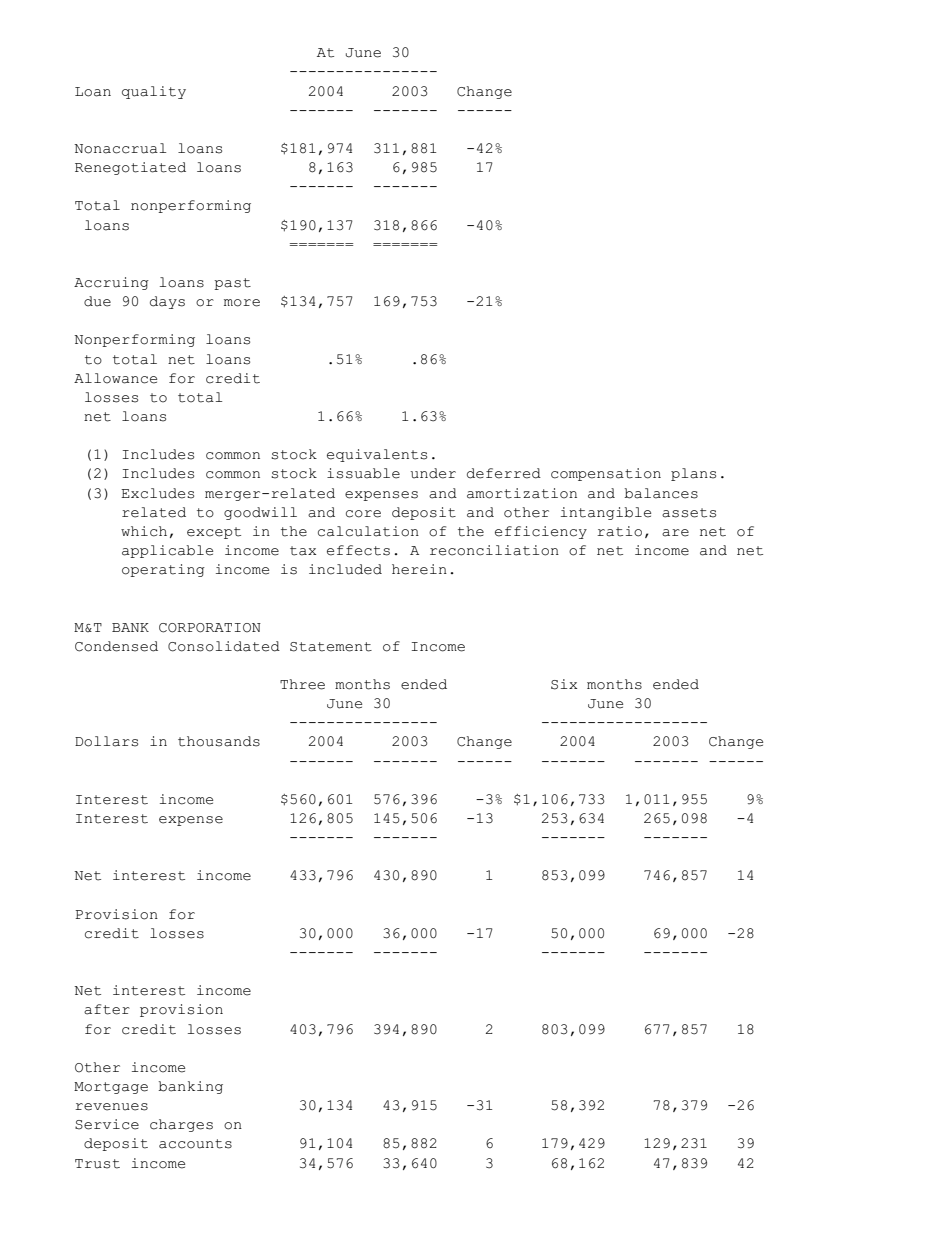  Describe the element at coordinates (154, 92) in the page. I see `quality` at that location.
